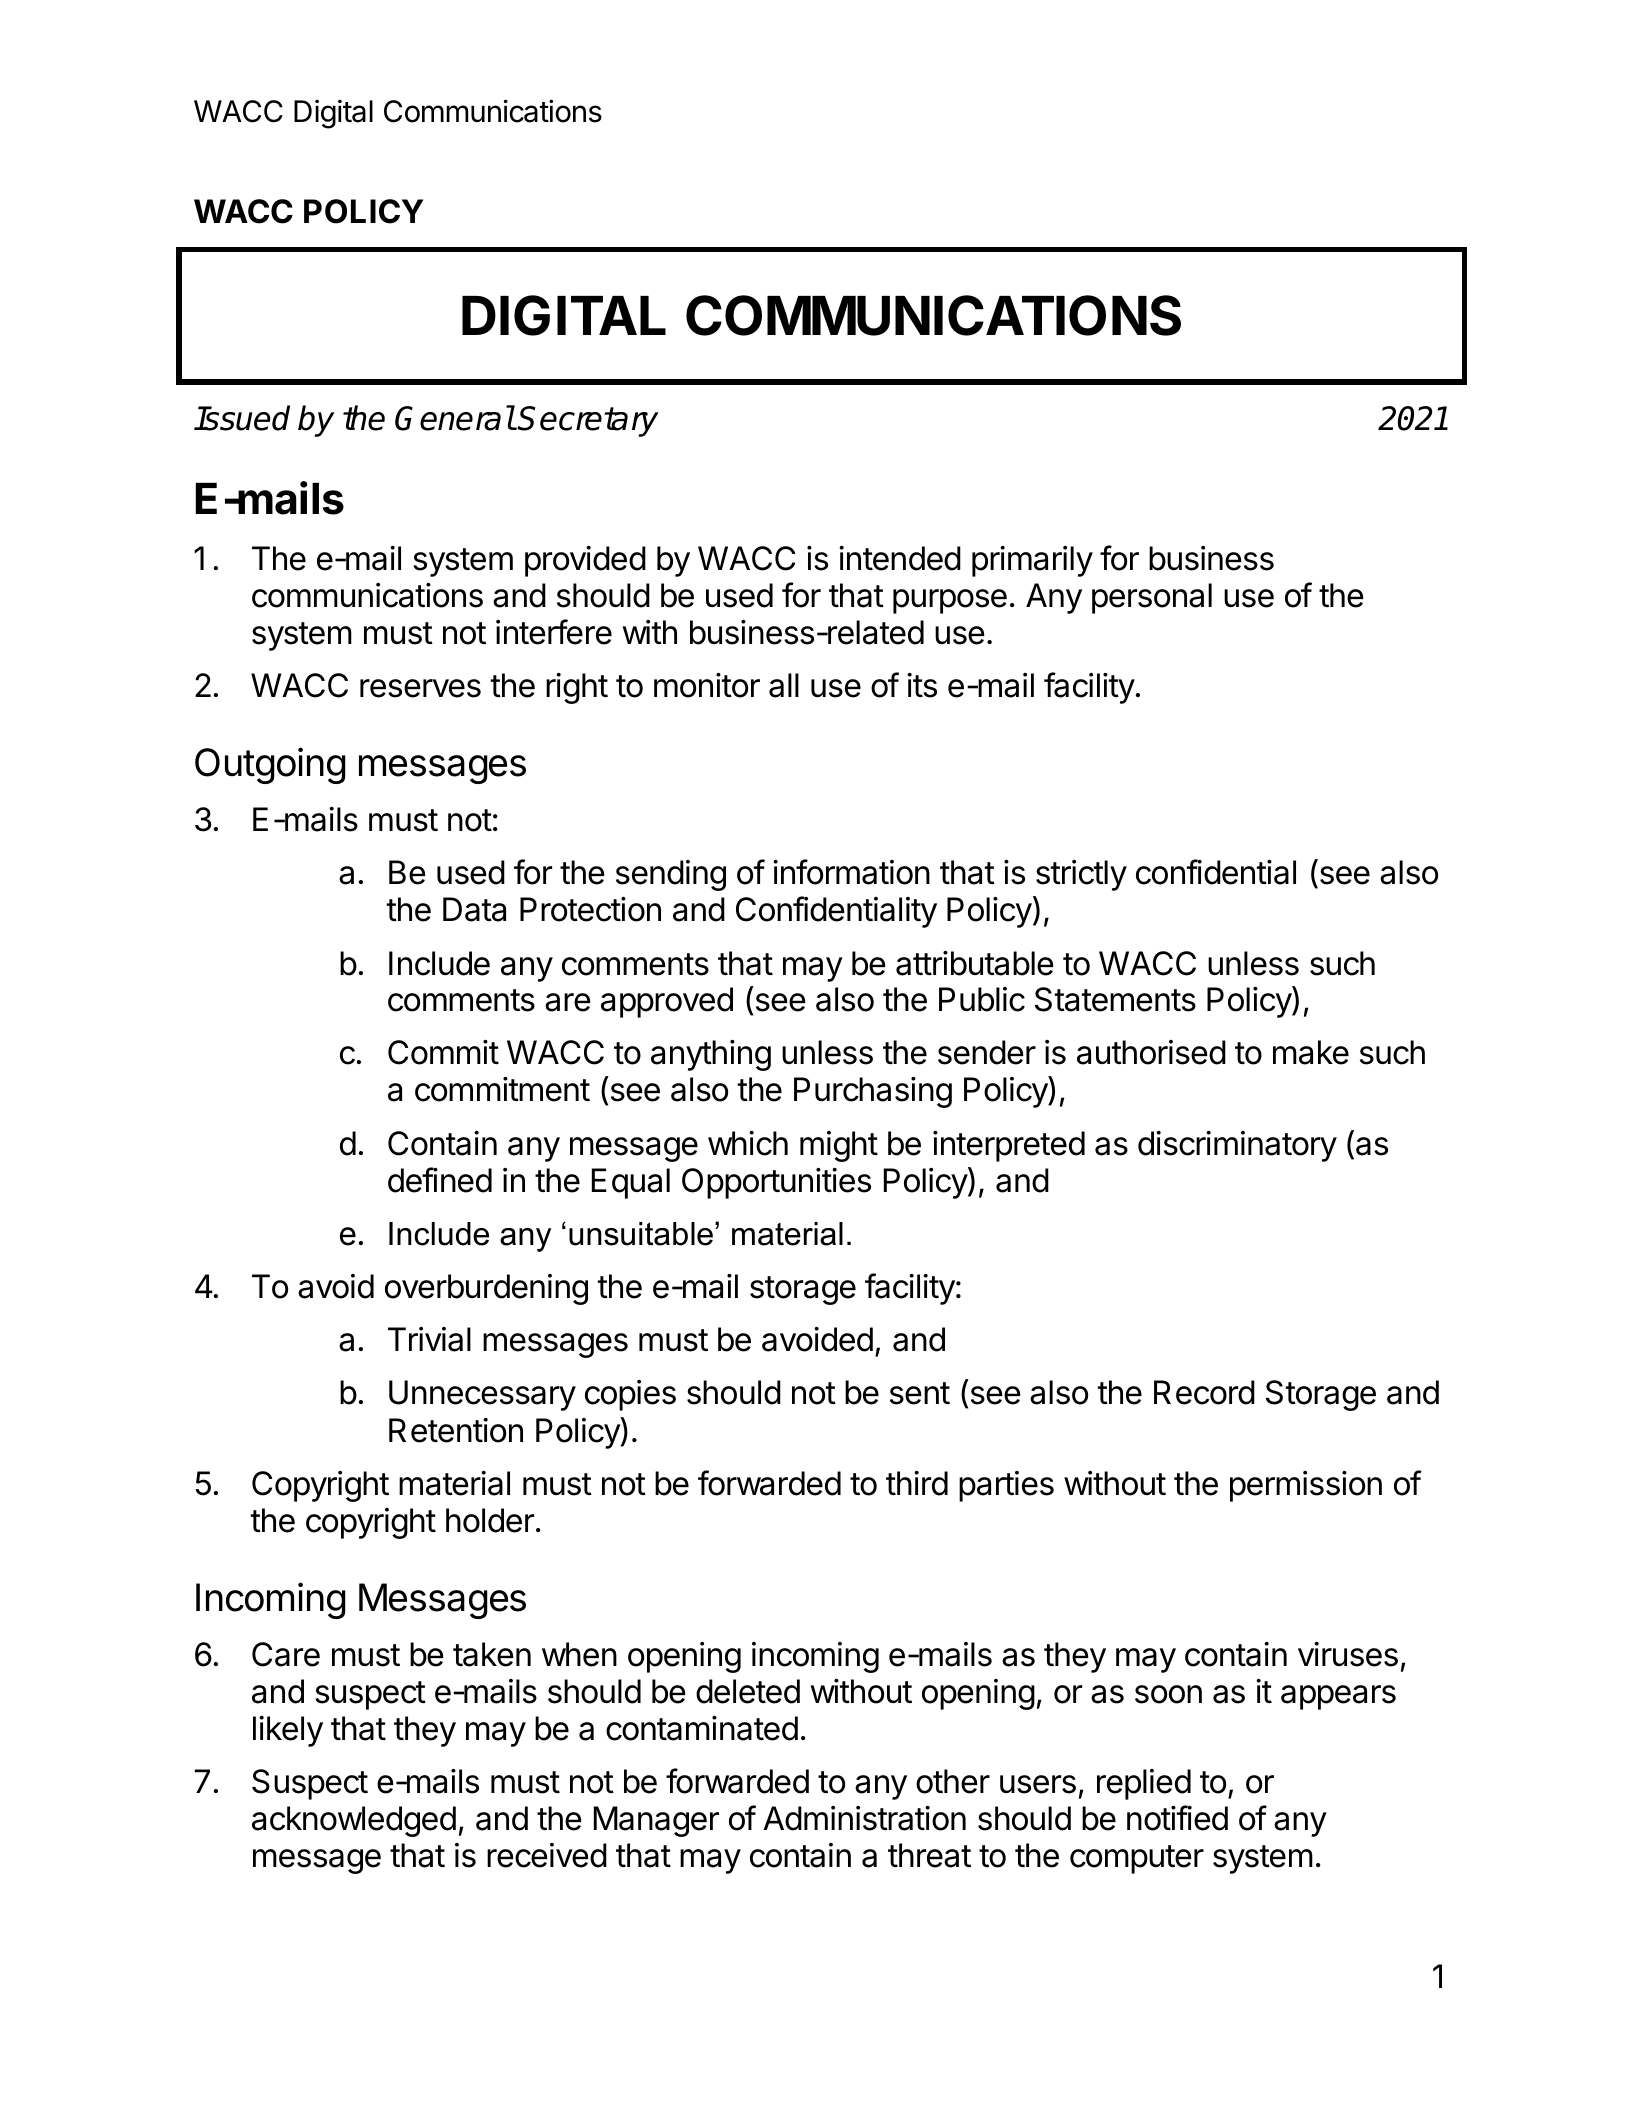  What do you see at coordinates (1204, 1392) in the document?
I see `Record` at bounding box center [1204, 1392].
